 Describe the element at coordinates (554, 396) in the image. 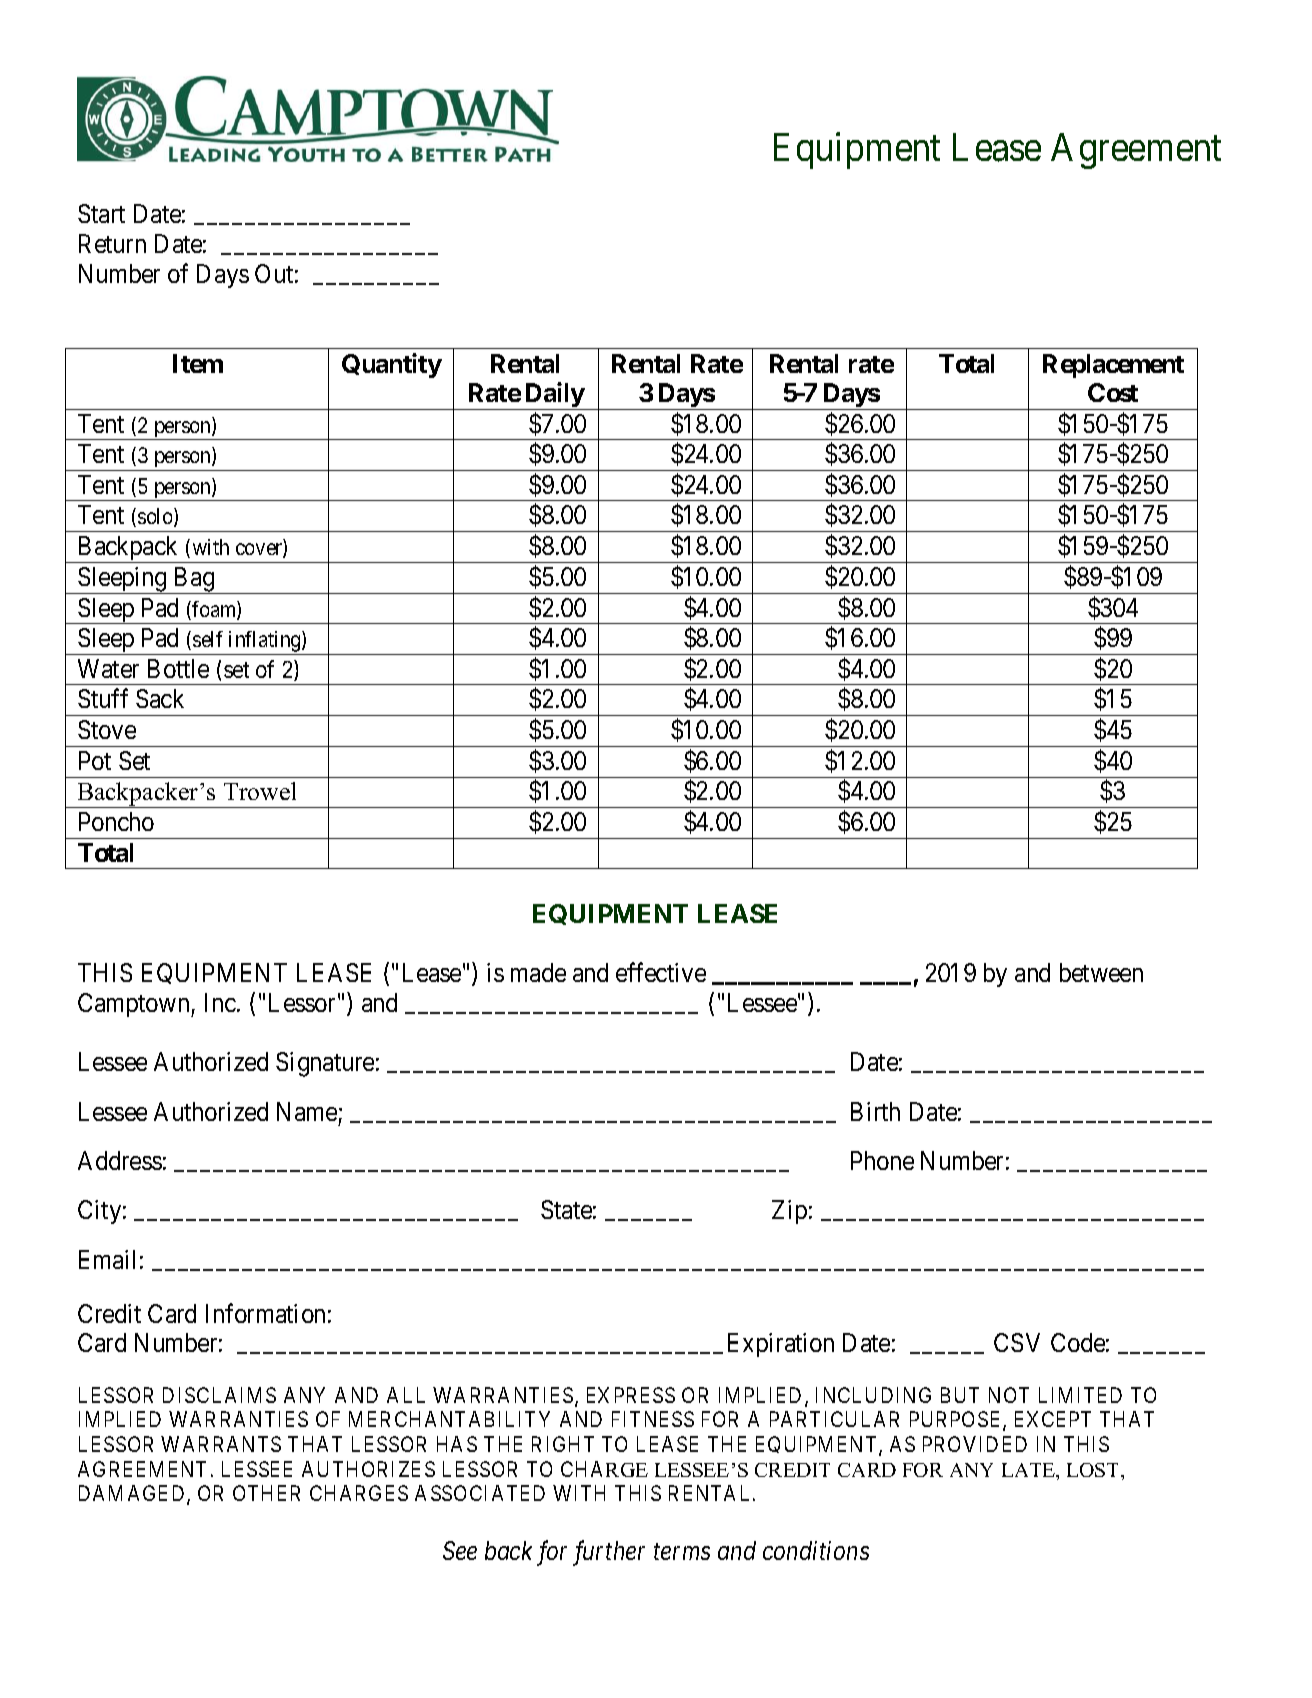

I see `Daily` at that location.
